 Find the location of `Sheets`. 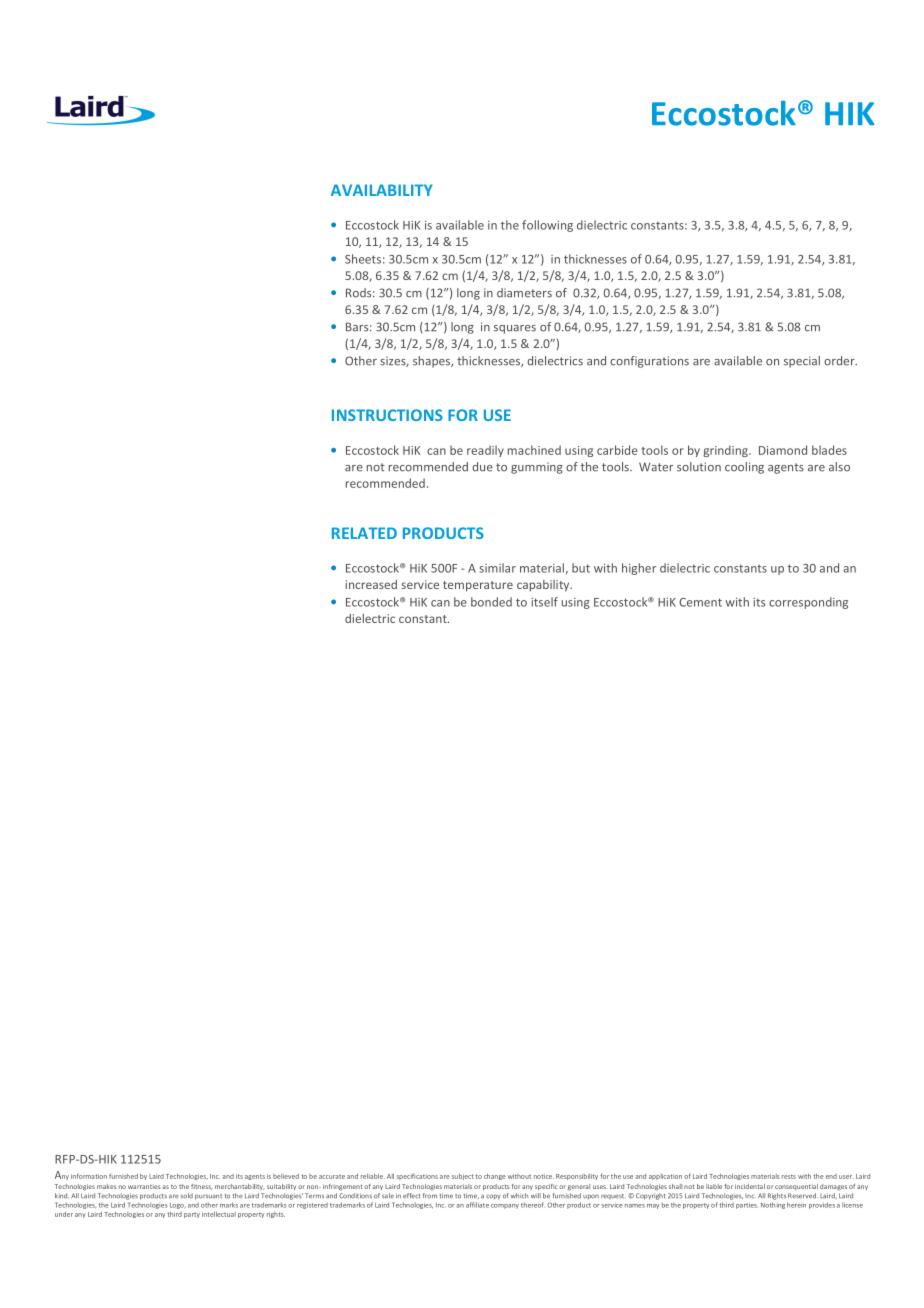

Sheets is located at coordinates (363, 259).
